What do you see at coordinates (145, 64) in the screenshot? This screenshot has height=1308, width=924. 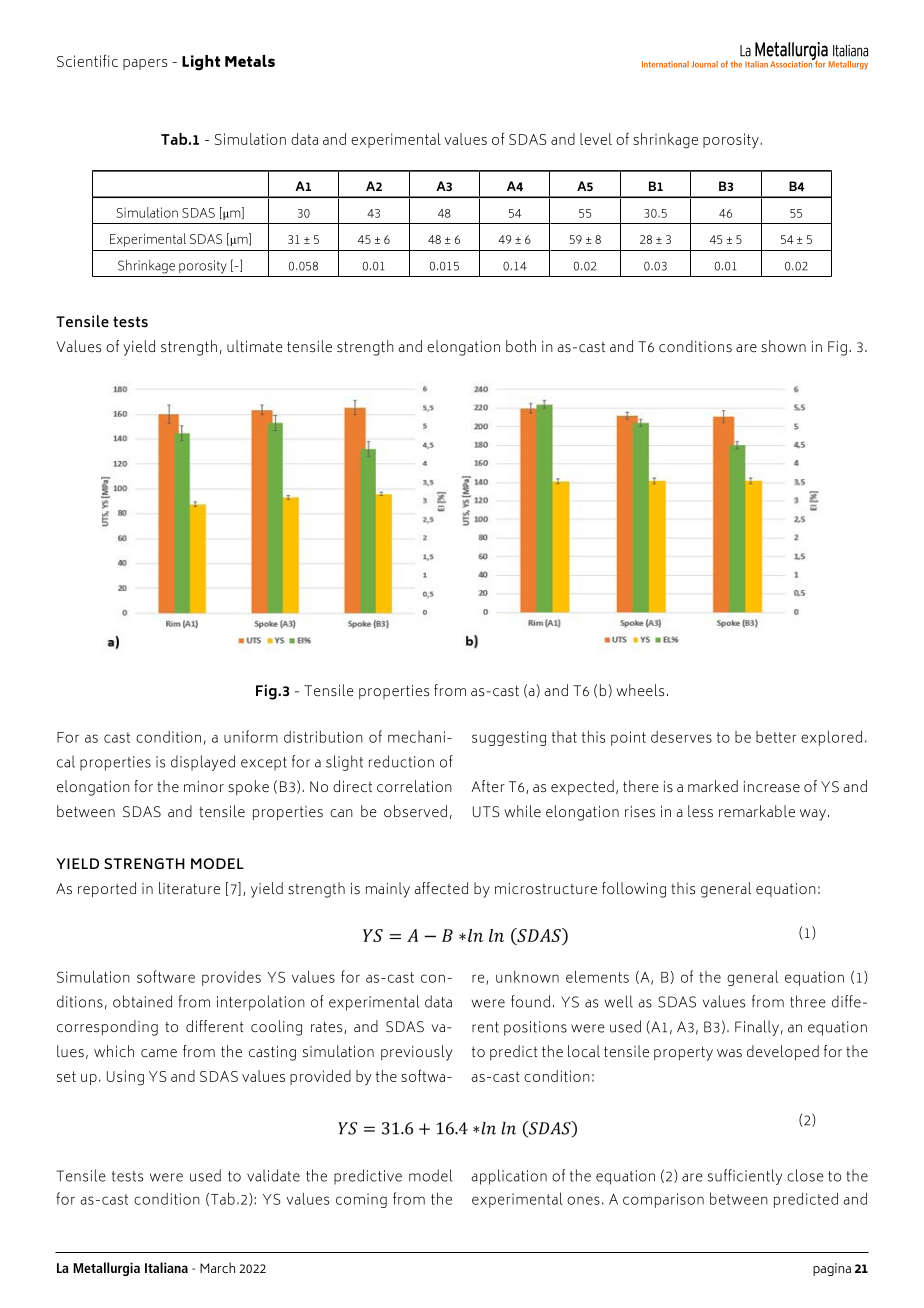 I see `papers` at bounding box center [145, 64].
